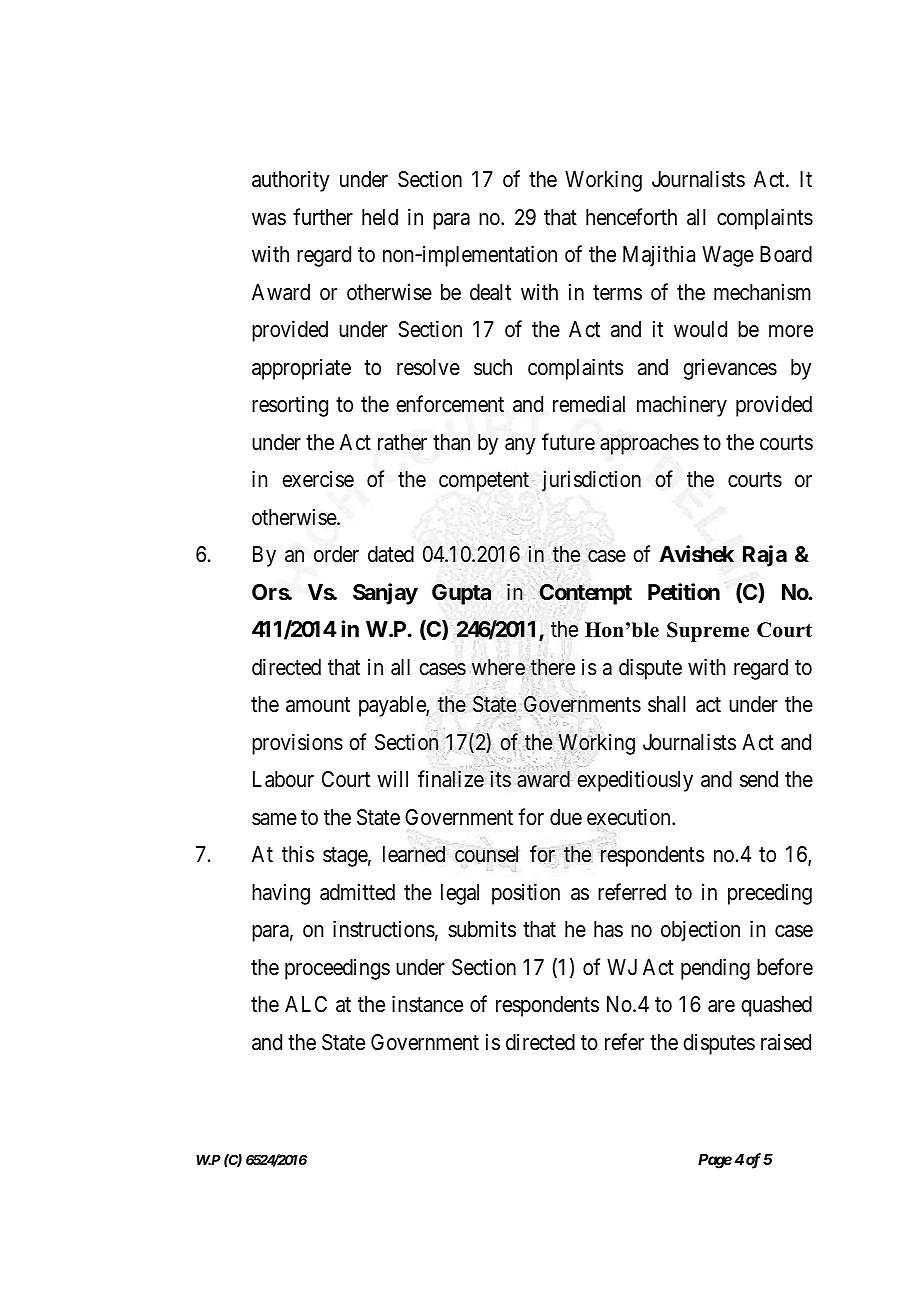 The width and height of the screenshot is (924, 1308). What do you see at coordinates (306, 1004) in the screenshot?
I see `ALC` at bounding box center [306, 1004].
